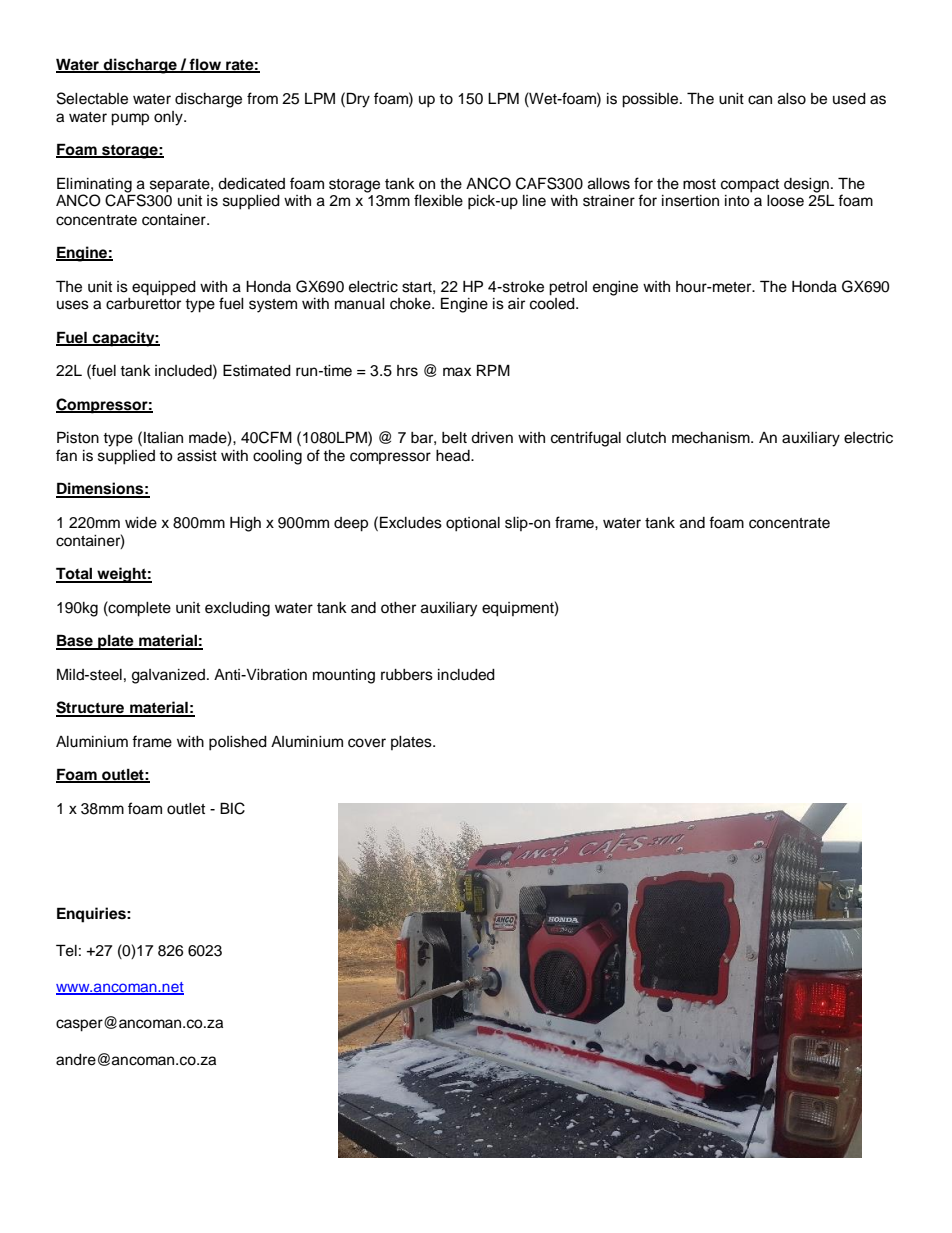 This screenshot has width=952, height=1233. What do you see at coordinates (257, 370) in the screenshot?
I see `Estimated` at bounding box center [257, 370].
